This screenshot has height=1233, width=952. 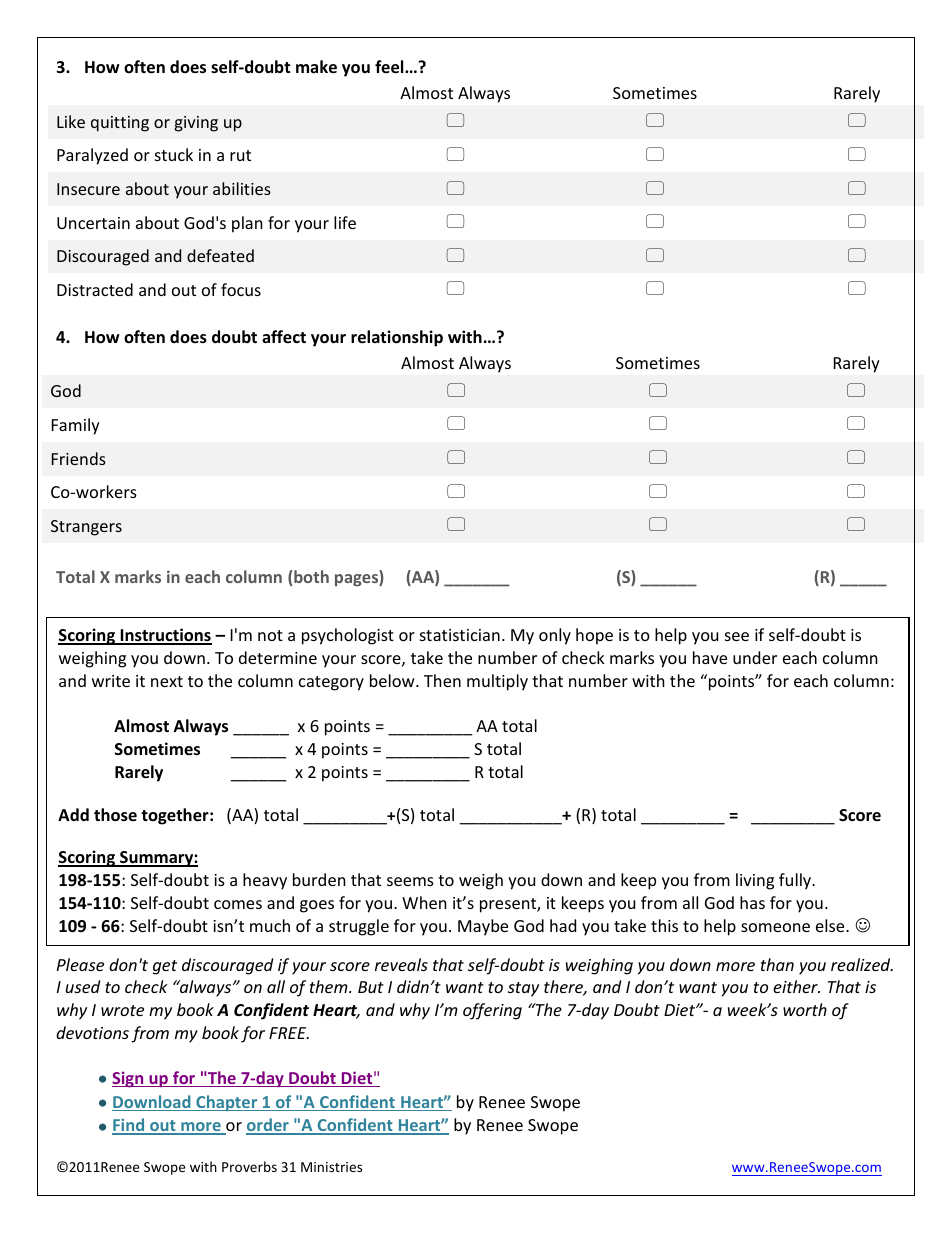 I want to click on those, so click(x=115, y=815).
